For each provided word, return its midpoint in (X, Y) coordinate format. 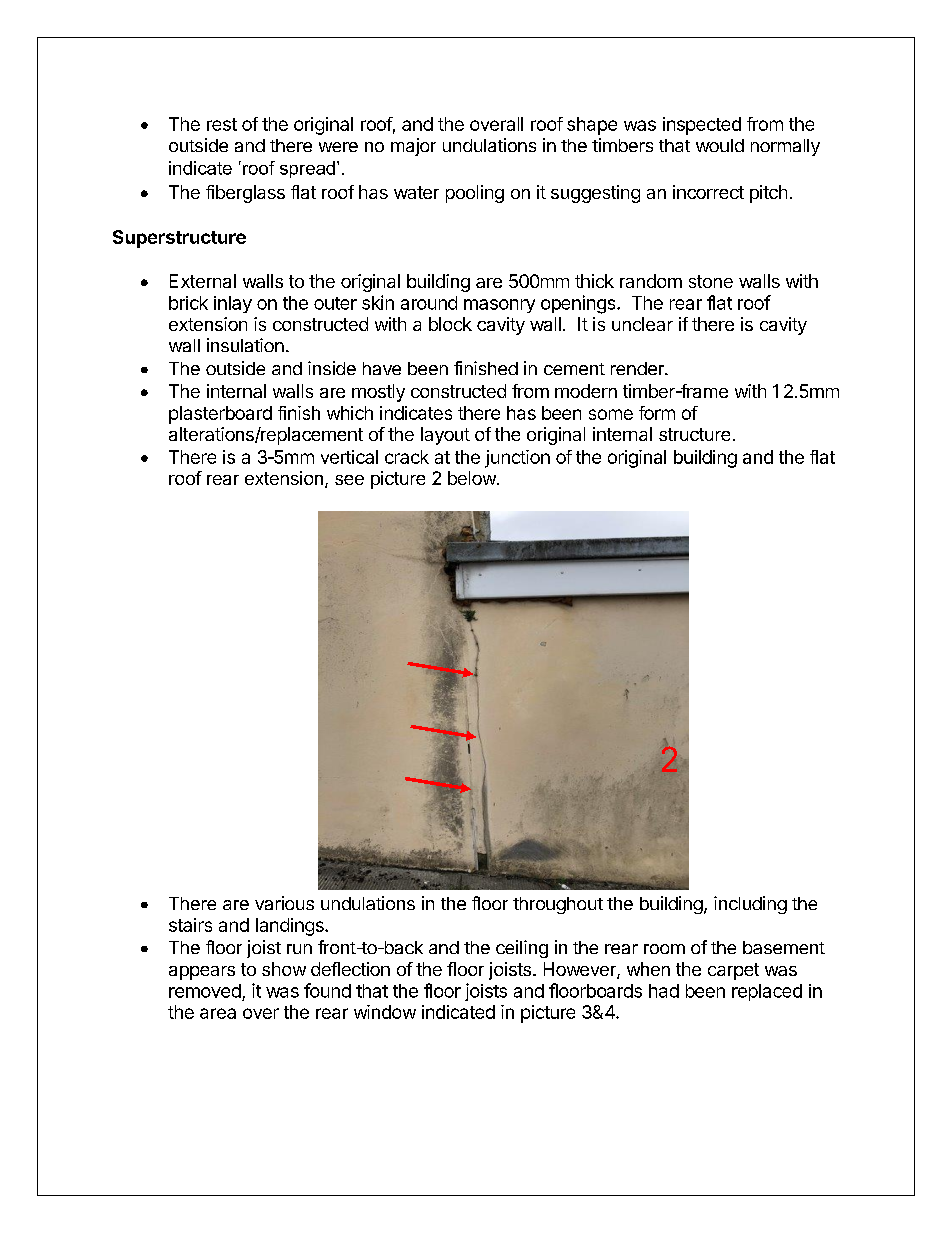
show (284, 969)
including (750, 905)
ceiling (522, 949)
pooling (475, 194)
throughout (558, 905)
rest (222, 124)
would (720, 145)
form (657, 413)
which (350, 413)
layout (445, 436)
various (284, 903)
